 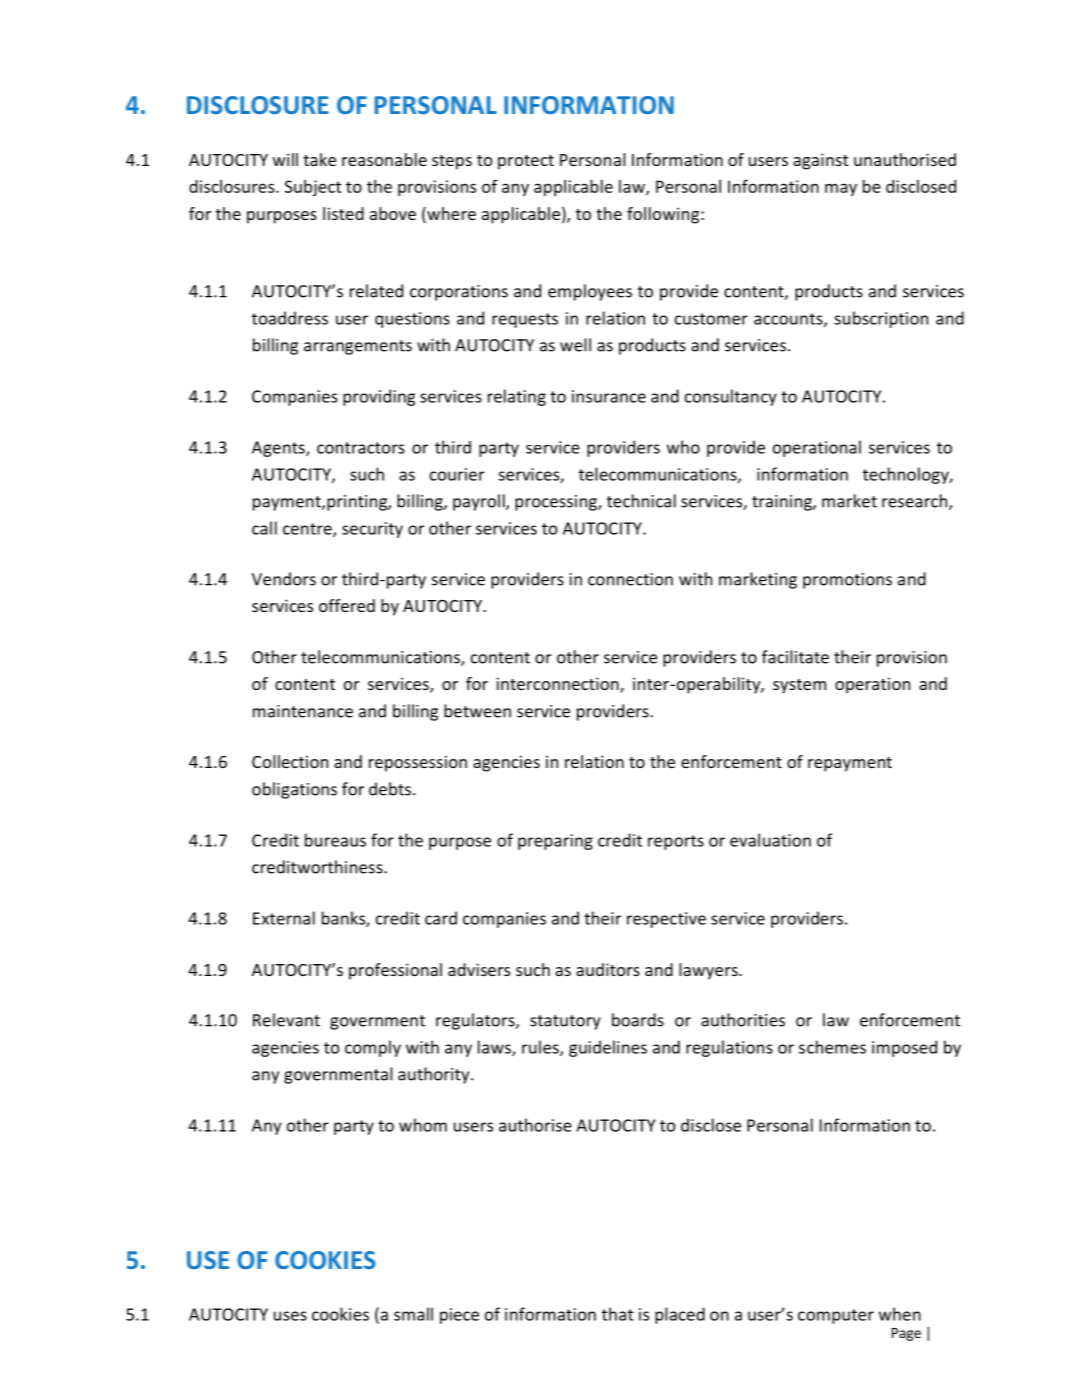 What do you see at coordinates (783, 503) in the screenshot?
I see `training` at bounding box center [783, 503].
